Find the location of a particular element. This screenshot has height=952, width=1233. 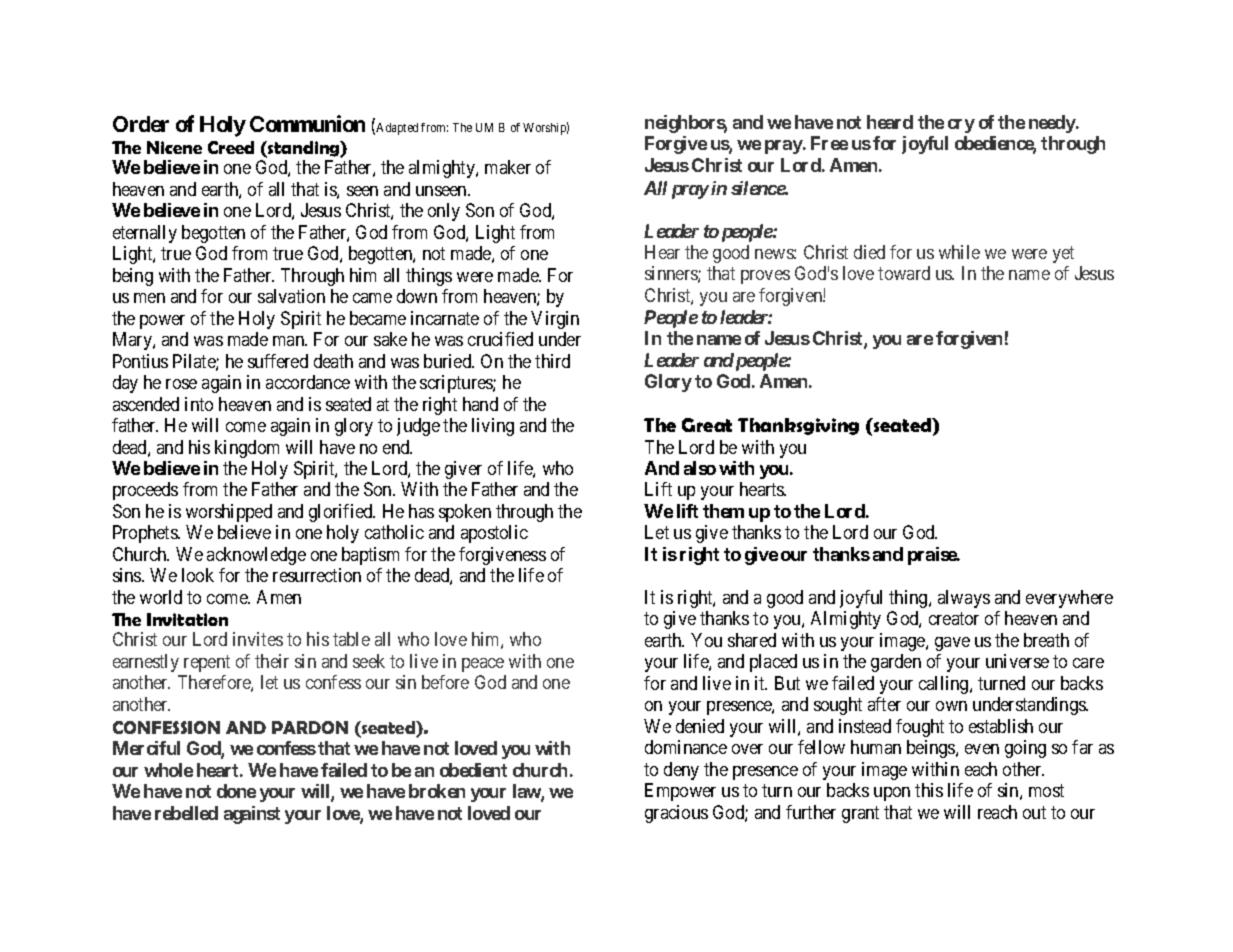

Creed is located at coordinates (231, 147).
